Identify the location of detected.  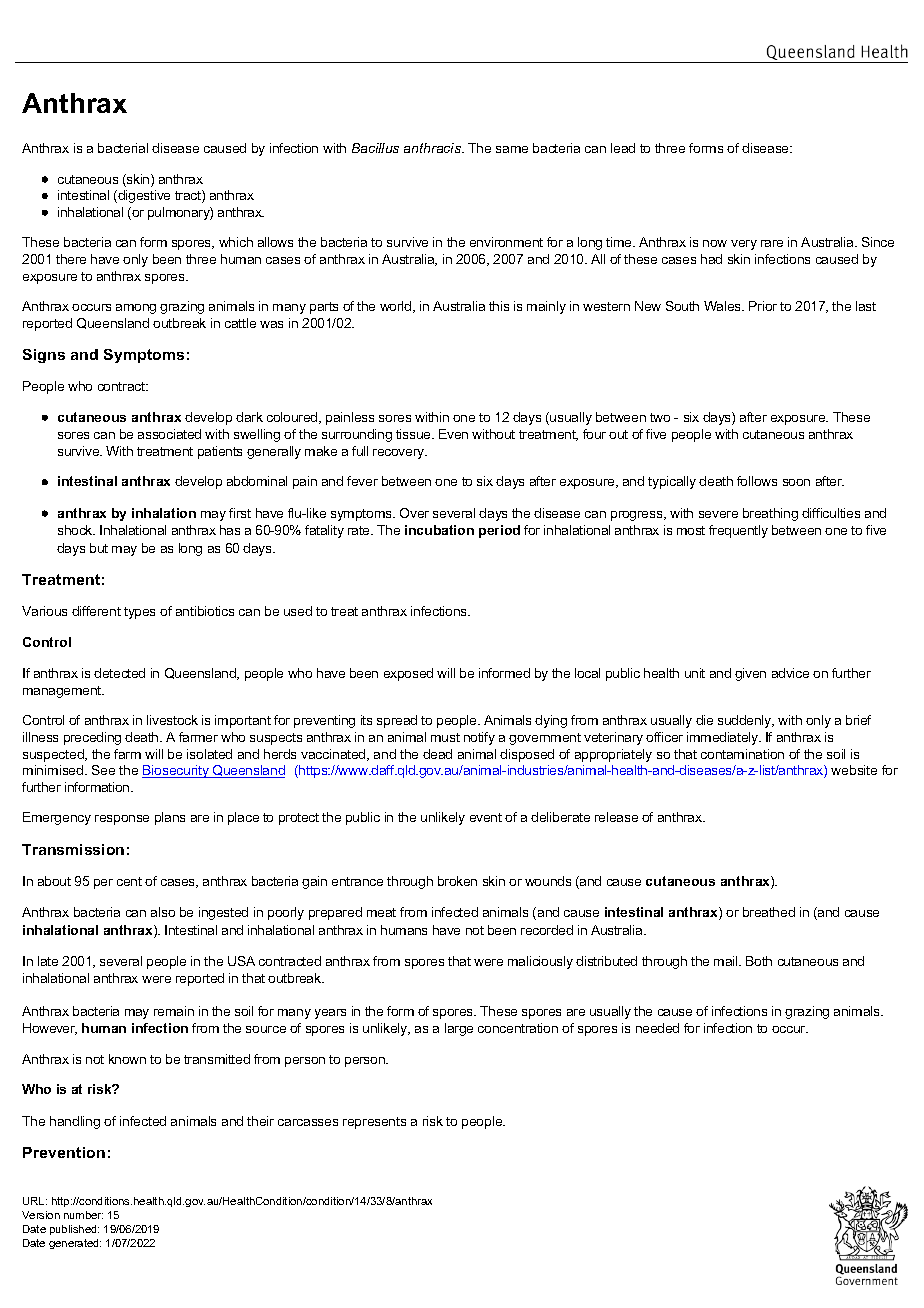
(119, 673).
